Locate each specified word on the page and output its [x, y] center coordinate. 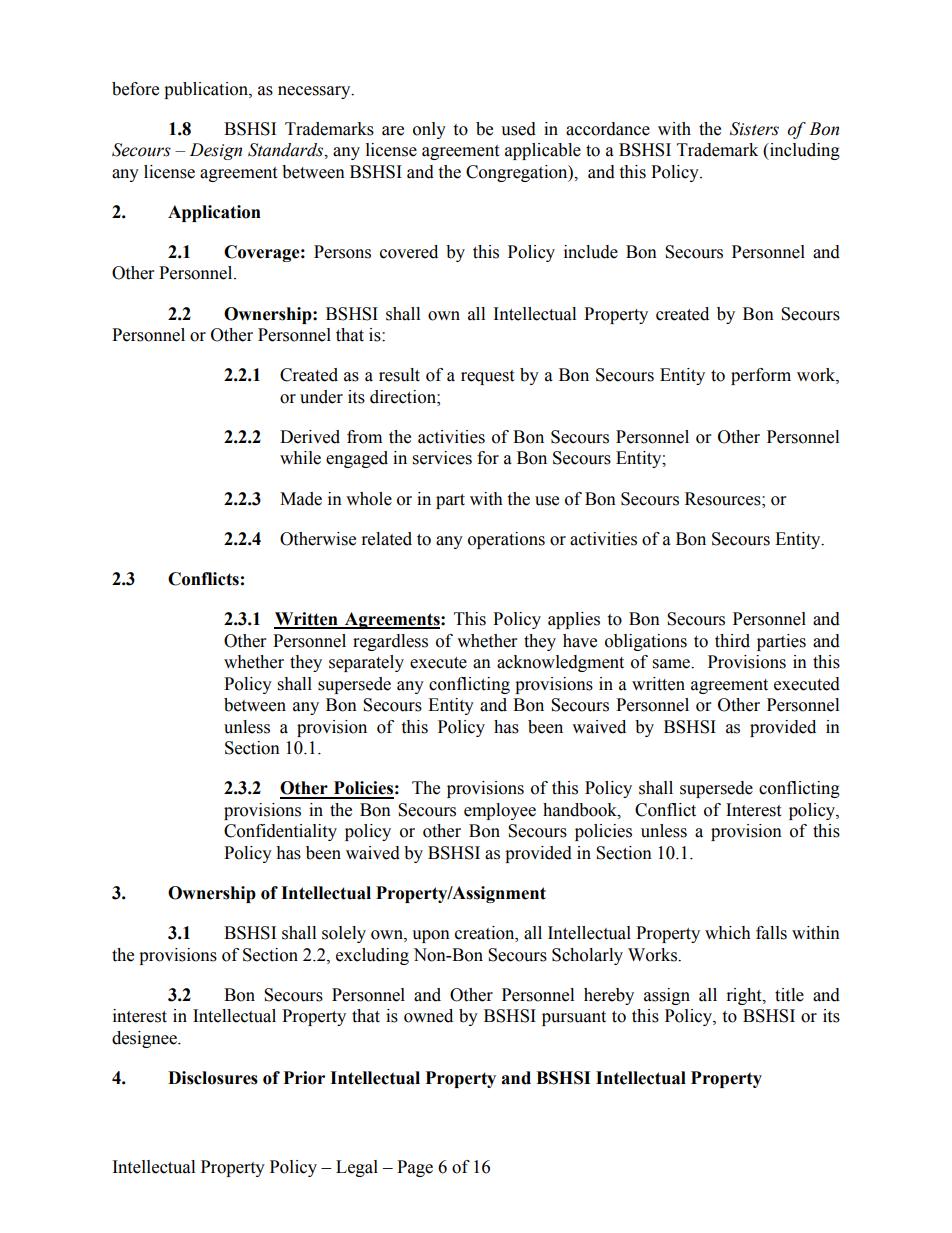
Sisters [754, 129]
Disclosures [213, 1078]
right [745, 996]
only [429, 130]
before [135, 89]
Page [415, 1168]
